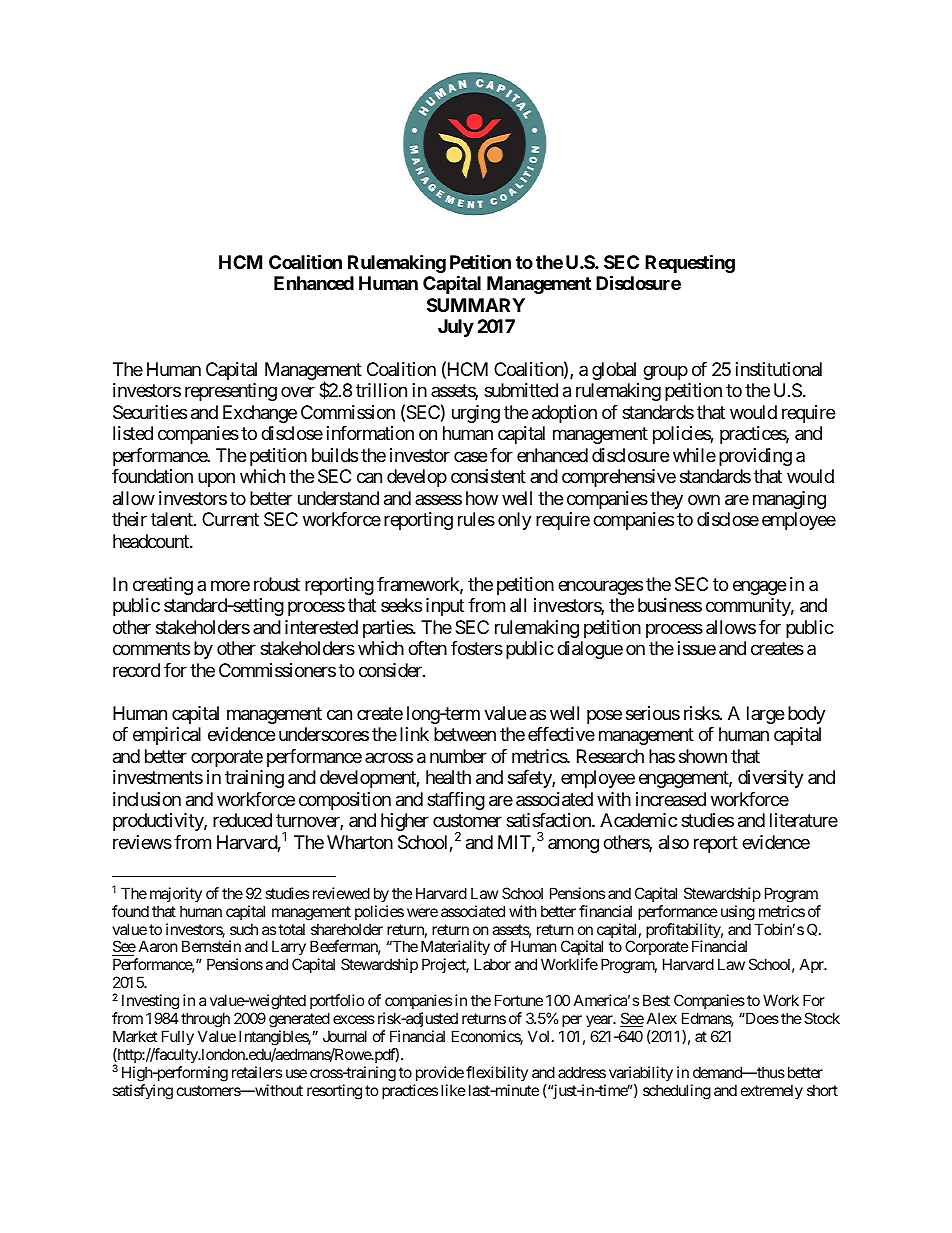 This page has width=952, height=1233. I want to click on retailers, so click(257, 1072).
